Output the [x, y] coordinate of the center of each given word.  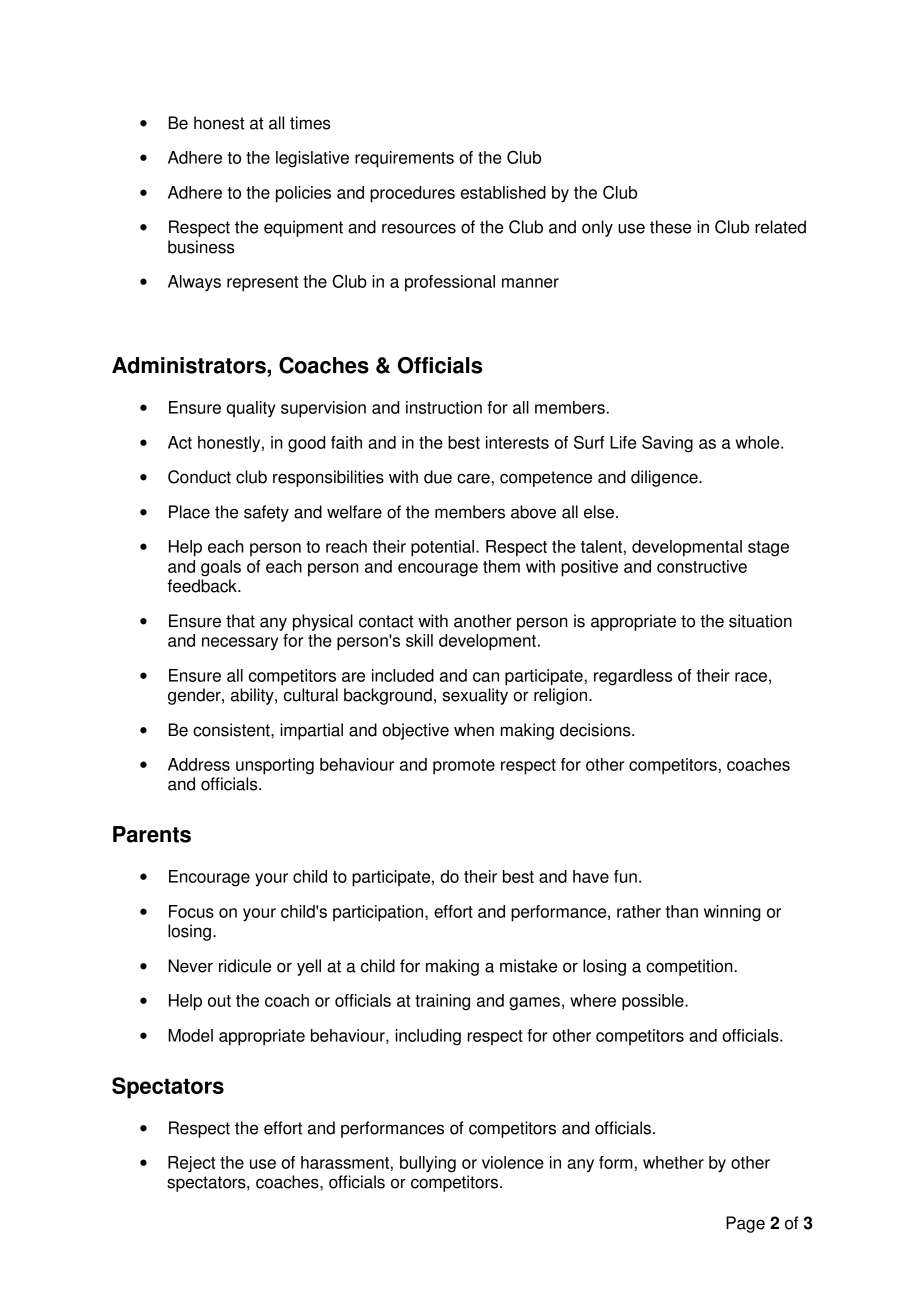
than [682, 911]
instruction [444, 407]
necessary [240, 643]
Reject [191, 1164]
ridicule [245, 966]
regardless [633, 677]
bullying [428, 1164]
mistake [528, 966]
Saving [667, 444]
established [503, 192]
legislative [312, 159]
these [670, 227]
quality [251, 409]
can [486, 677]
